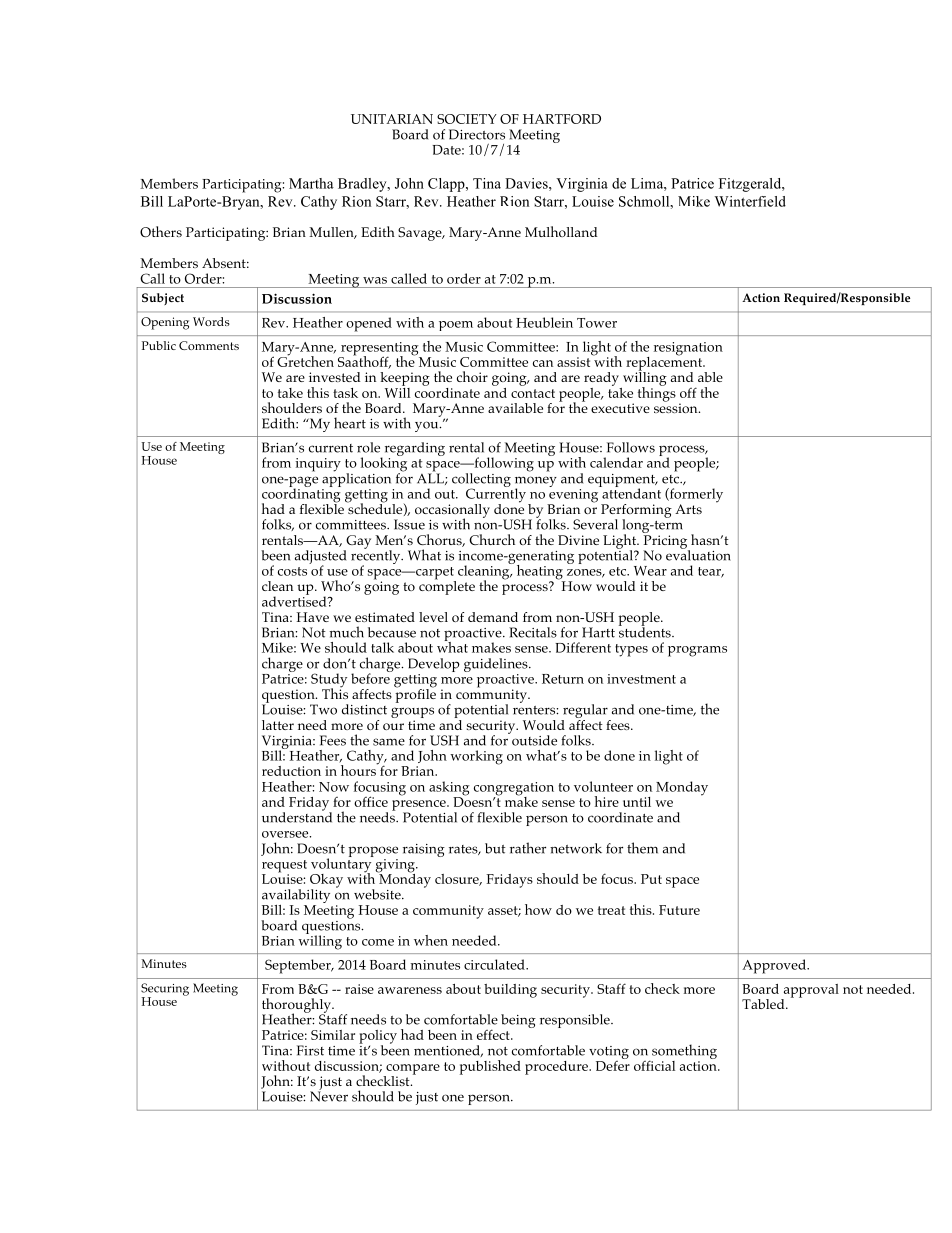 Image resolution: width=952 pixels, height=1233 pixels. What do you see at coordinates (291, 771) in the screenshot?
I see `reduction` at bounding box center [291, 771].
